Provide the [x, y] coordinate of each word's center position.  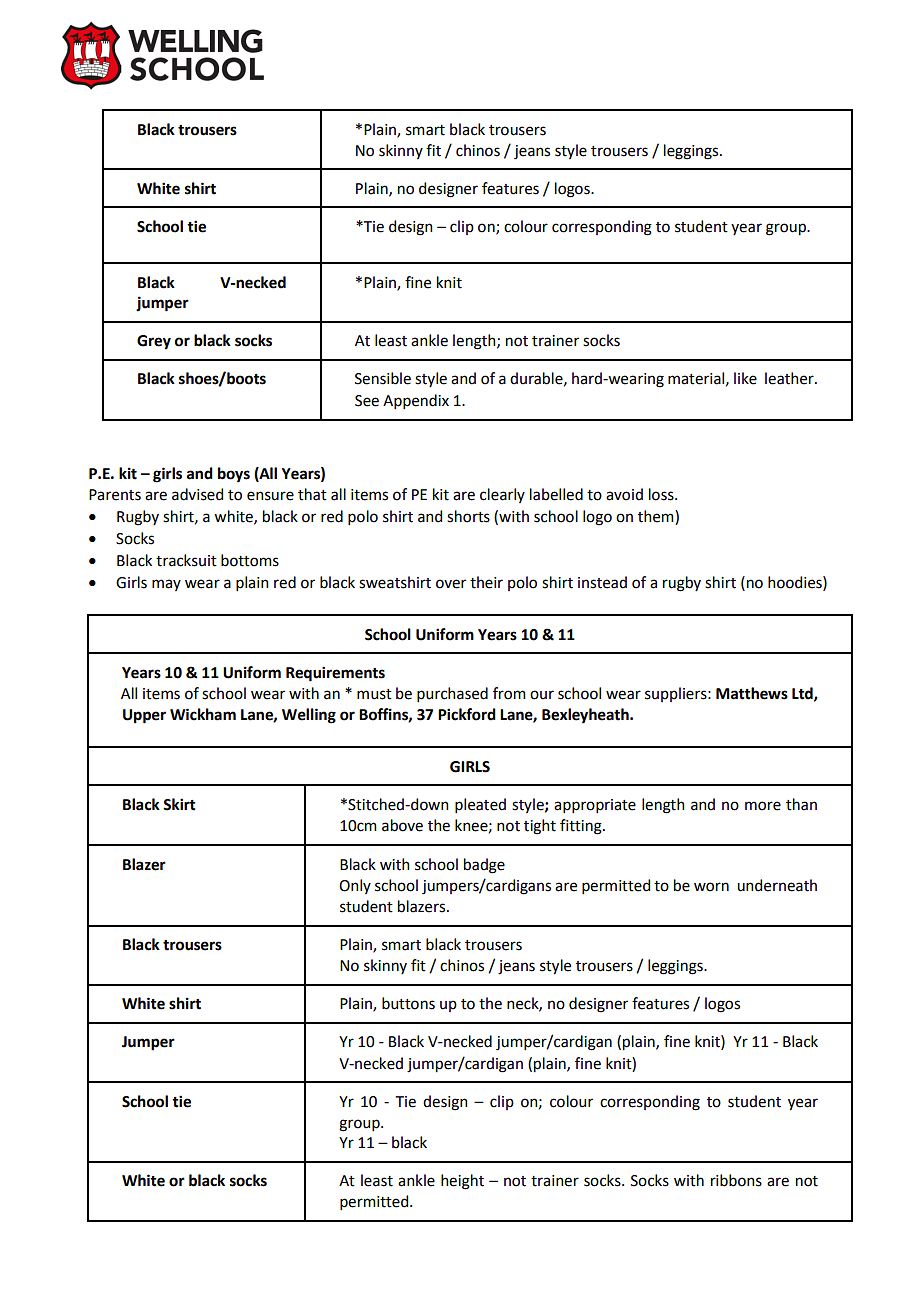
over [451, 584]
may [166, 585]
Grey [154, 342]
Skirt [179, 804]
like [745, 378]
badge [484, 866]
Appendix [416, 401]
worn [711, 887]
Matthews [752, 693]
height [462, 1182]
